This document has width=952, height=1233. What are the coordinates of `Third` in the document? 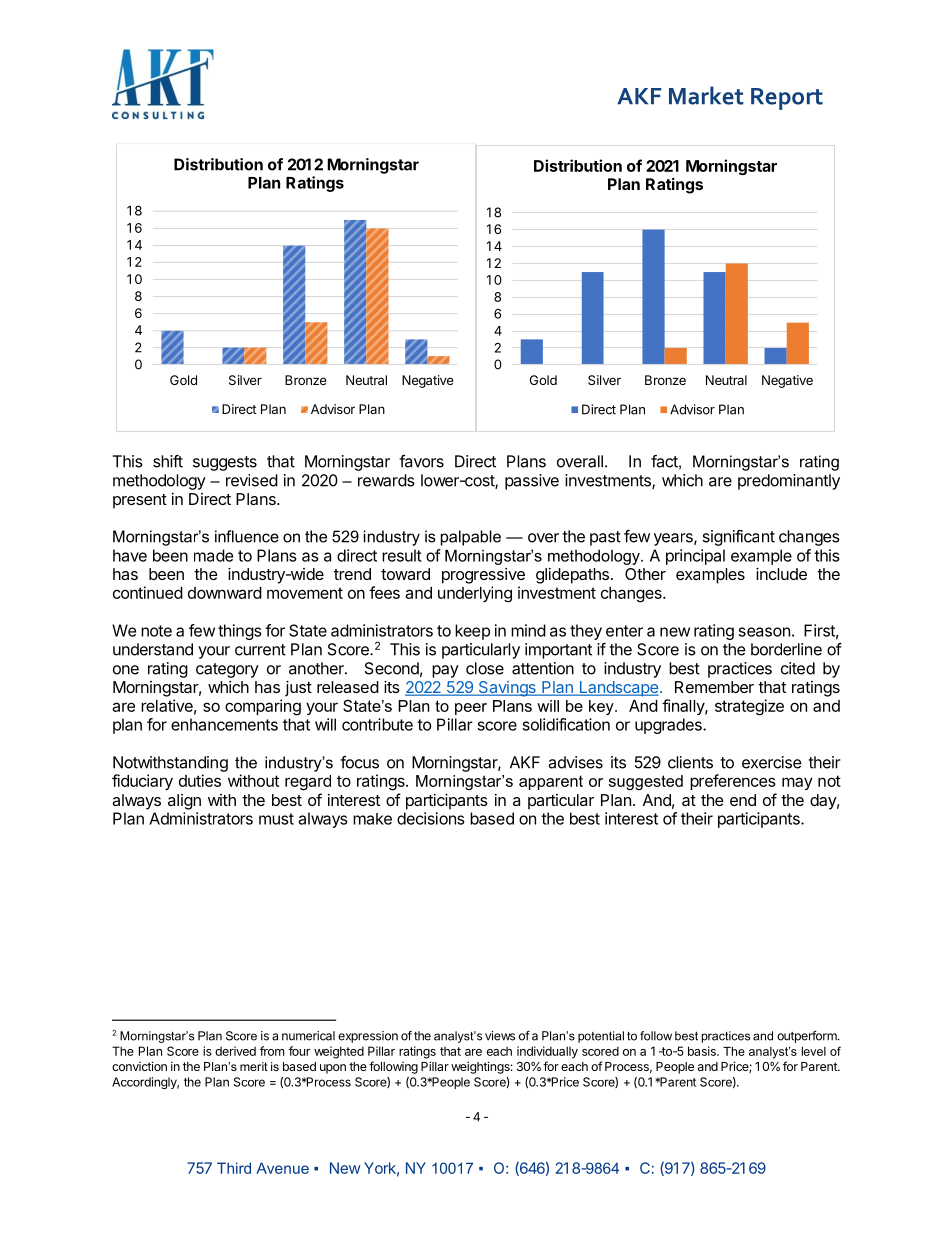 It's located at (234, 1168).
